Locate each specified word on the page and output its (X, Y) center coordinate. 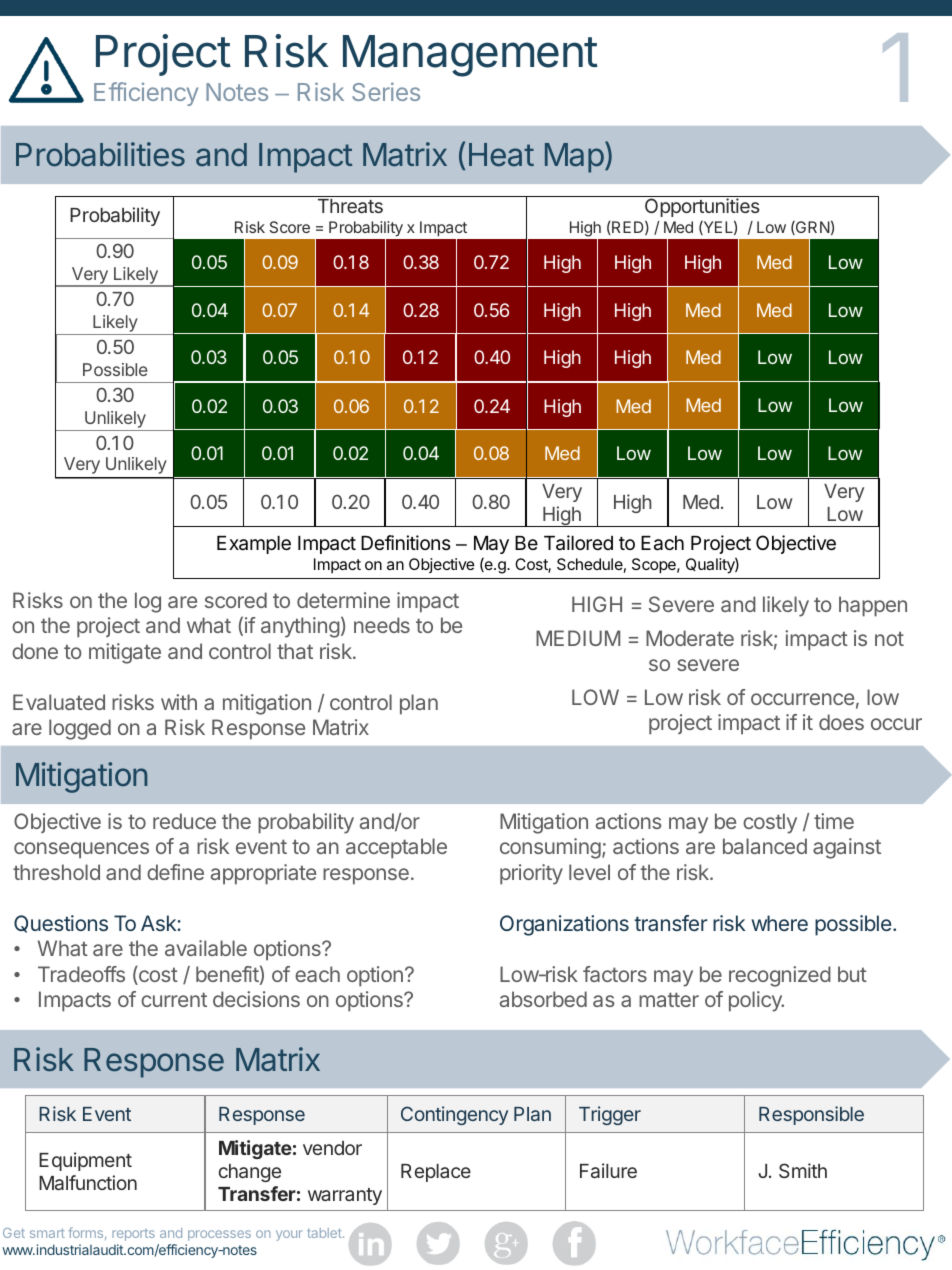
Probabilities (100, 154)
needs (382, 625)
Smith (803, 1170)
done (35, 651)
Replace (436, 1173)
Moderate (690, 638)
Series (386, 91)
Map (574, 158)
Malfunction (88, 1182)
